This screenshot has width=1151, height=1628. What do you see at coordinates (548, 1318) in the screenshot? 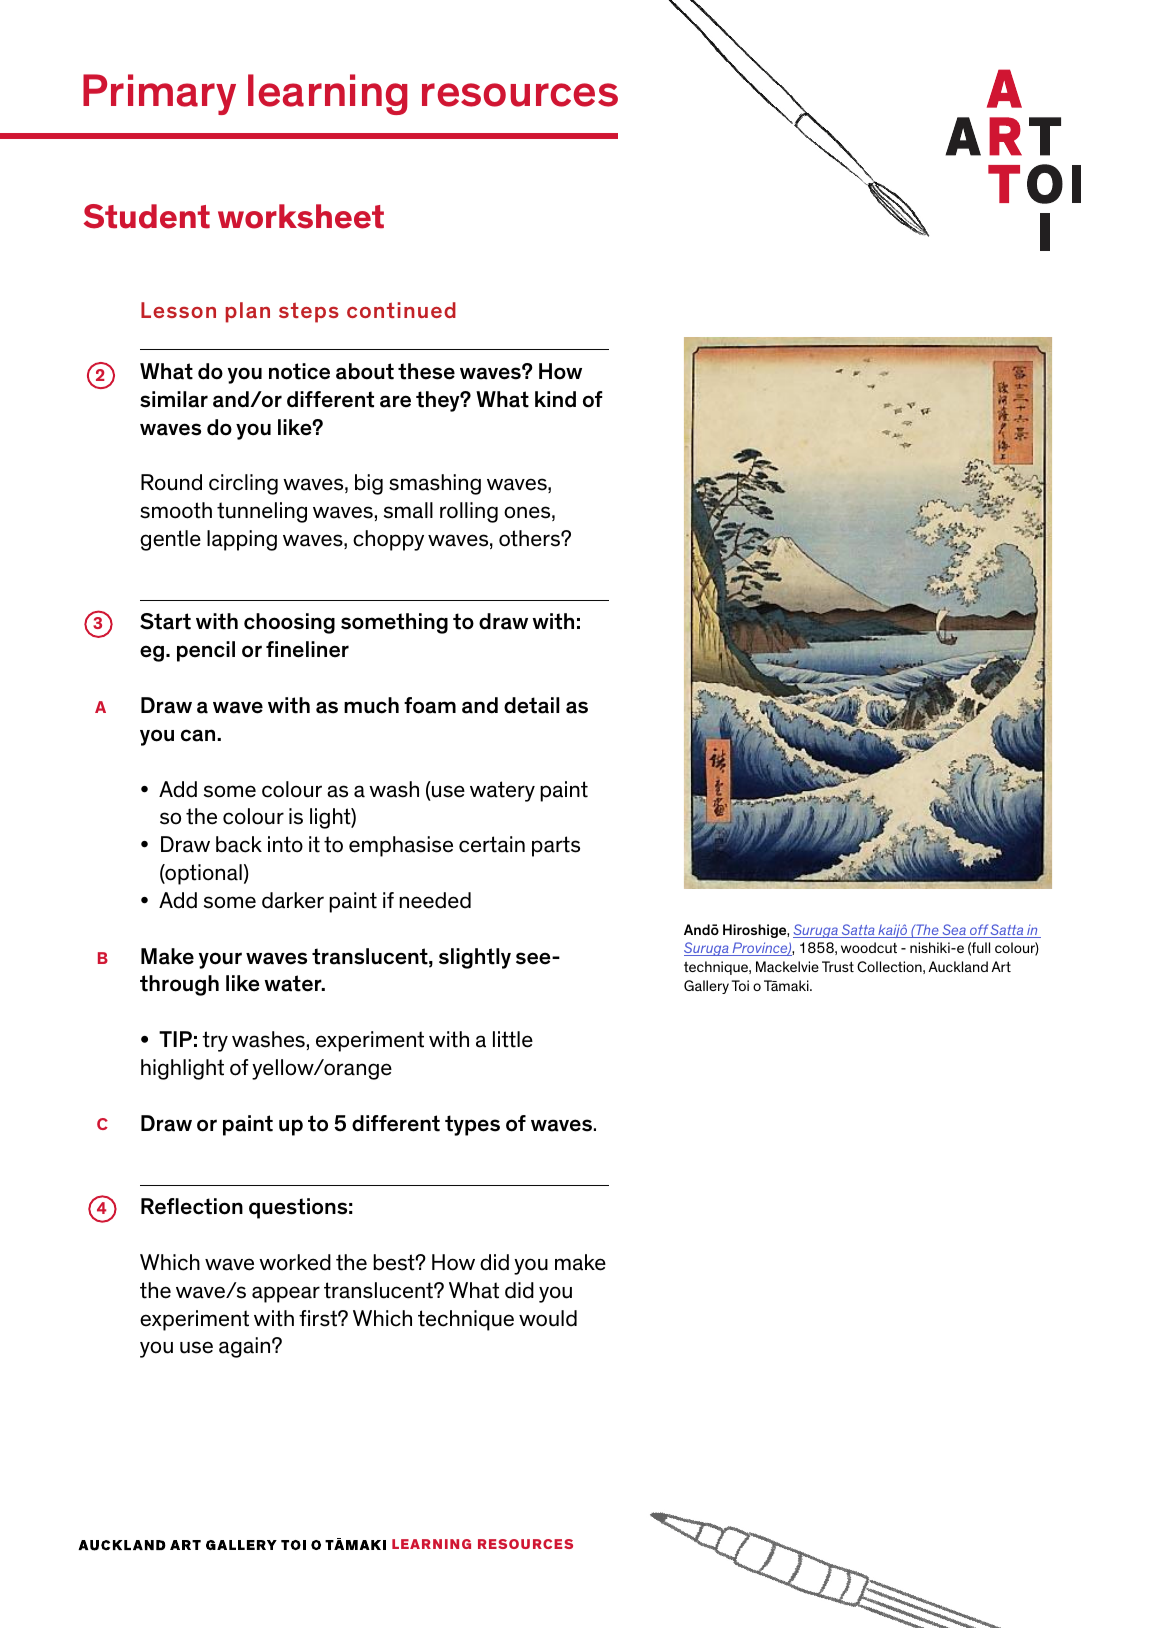
I see `would` at bounding box center [548, 1318].
